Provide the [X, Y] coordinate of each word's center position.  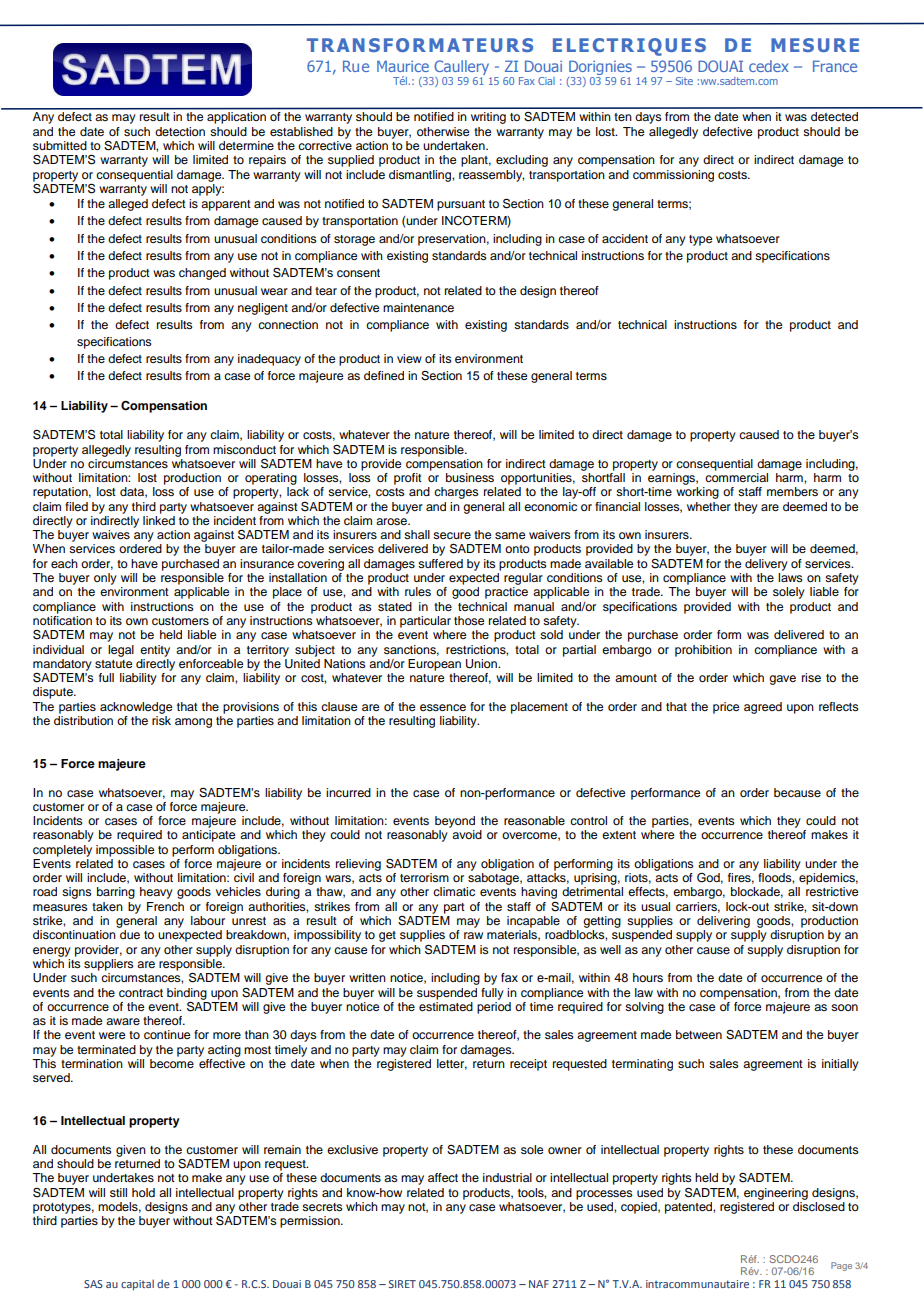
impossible [125, 851]
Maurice [403, 66]
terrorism [424, 877]
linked [159, 520]
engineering [776, 1194]
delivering [723, 922]
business [470, 477]
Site [684, 81]
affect [443, 1177]
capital [137, 1285]
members [792, 491]
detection [180, 131]
